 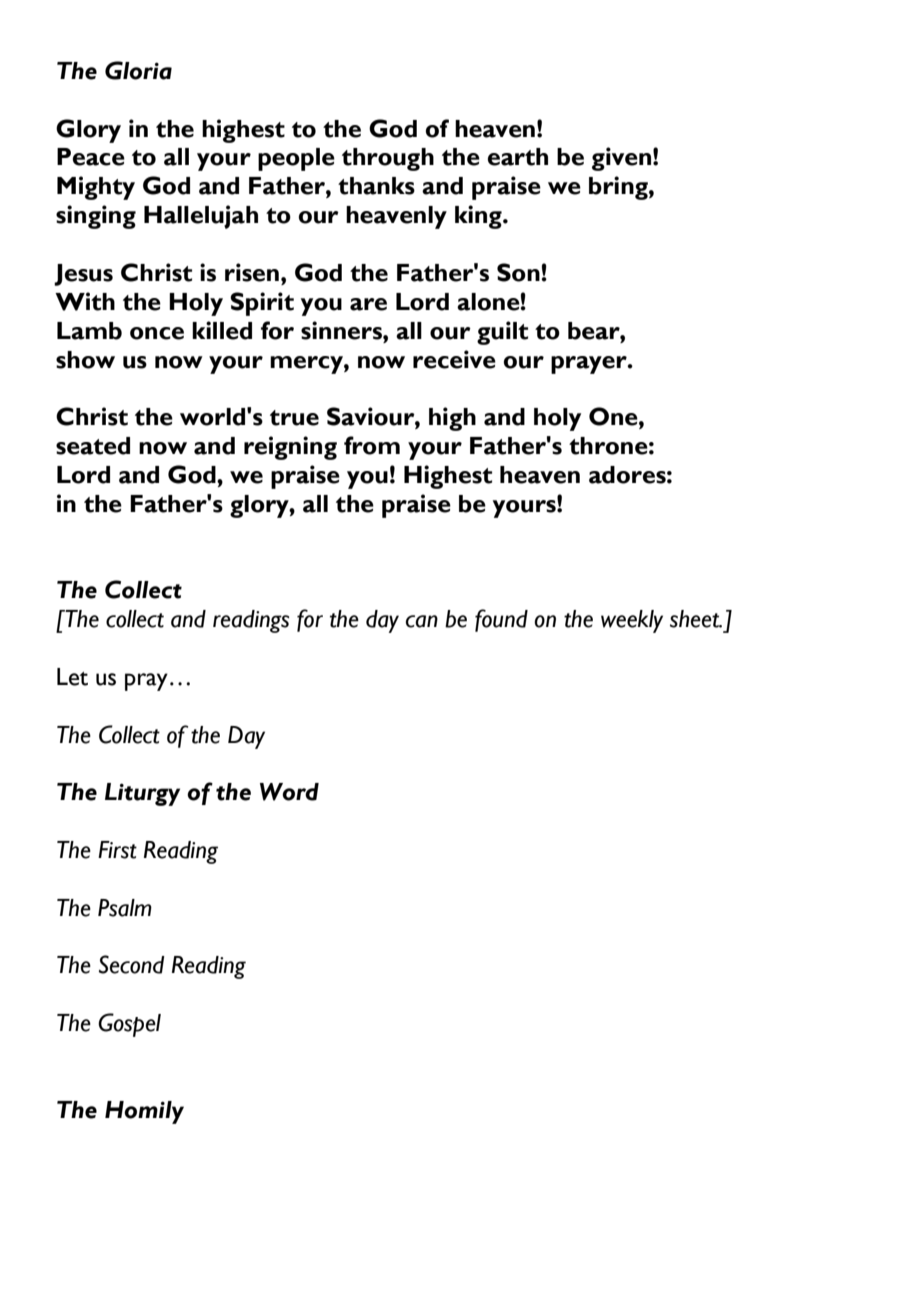 I want to click on Homily, so click(x=144, y=1112).
